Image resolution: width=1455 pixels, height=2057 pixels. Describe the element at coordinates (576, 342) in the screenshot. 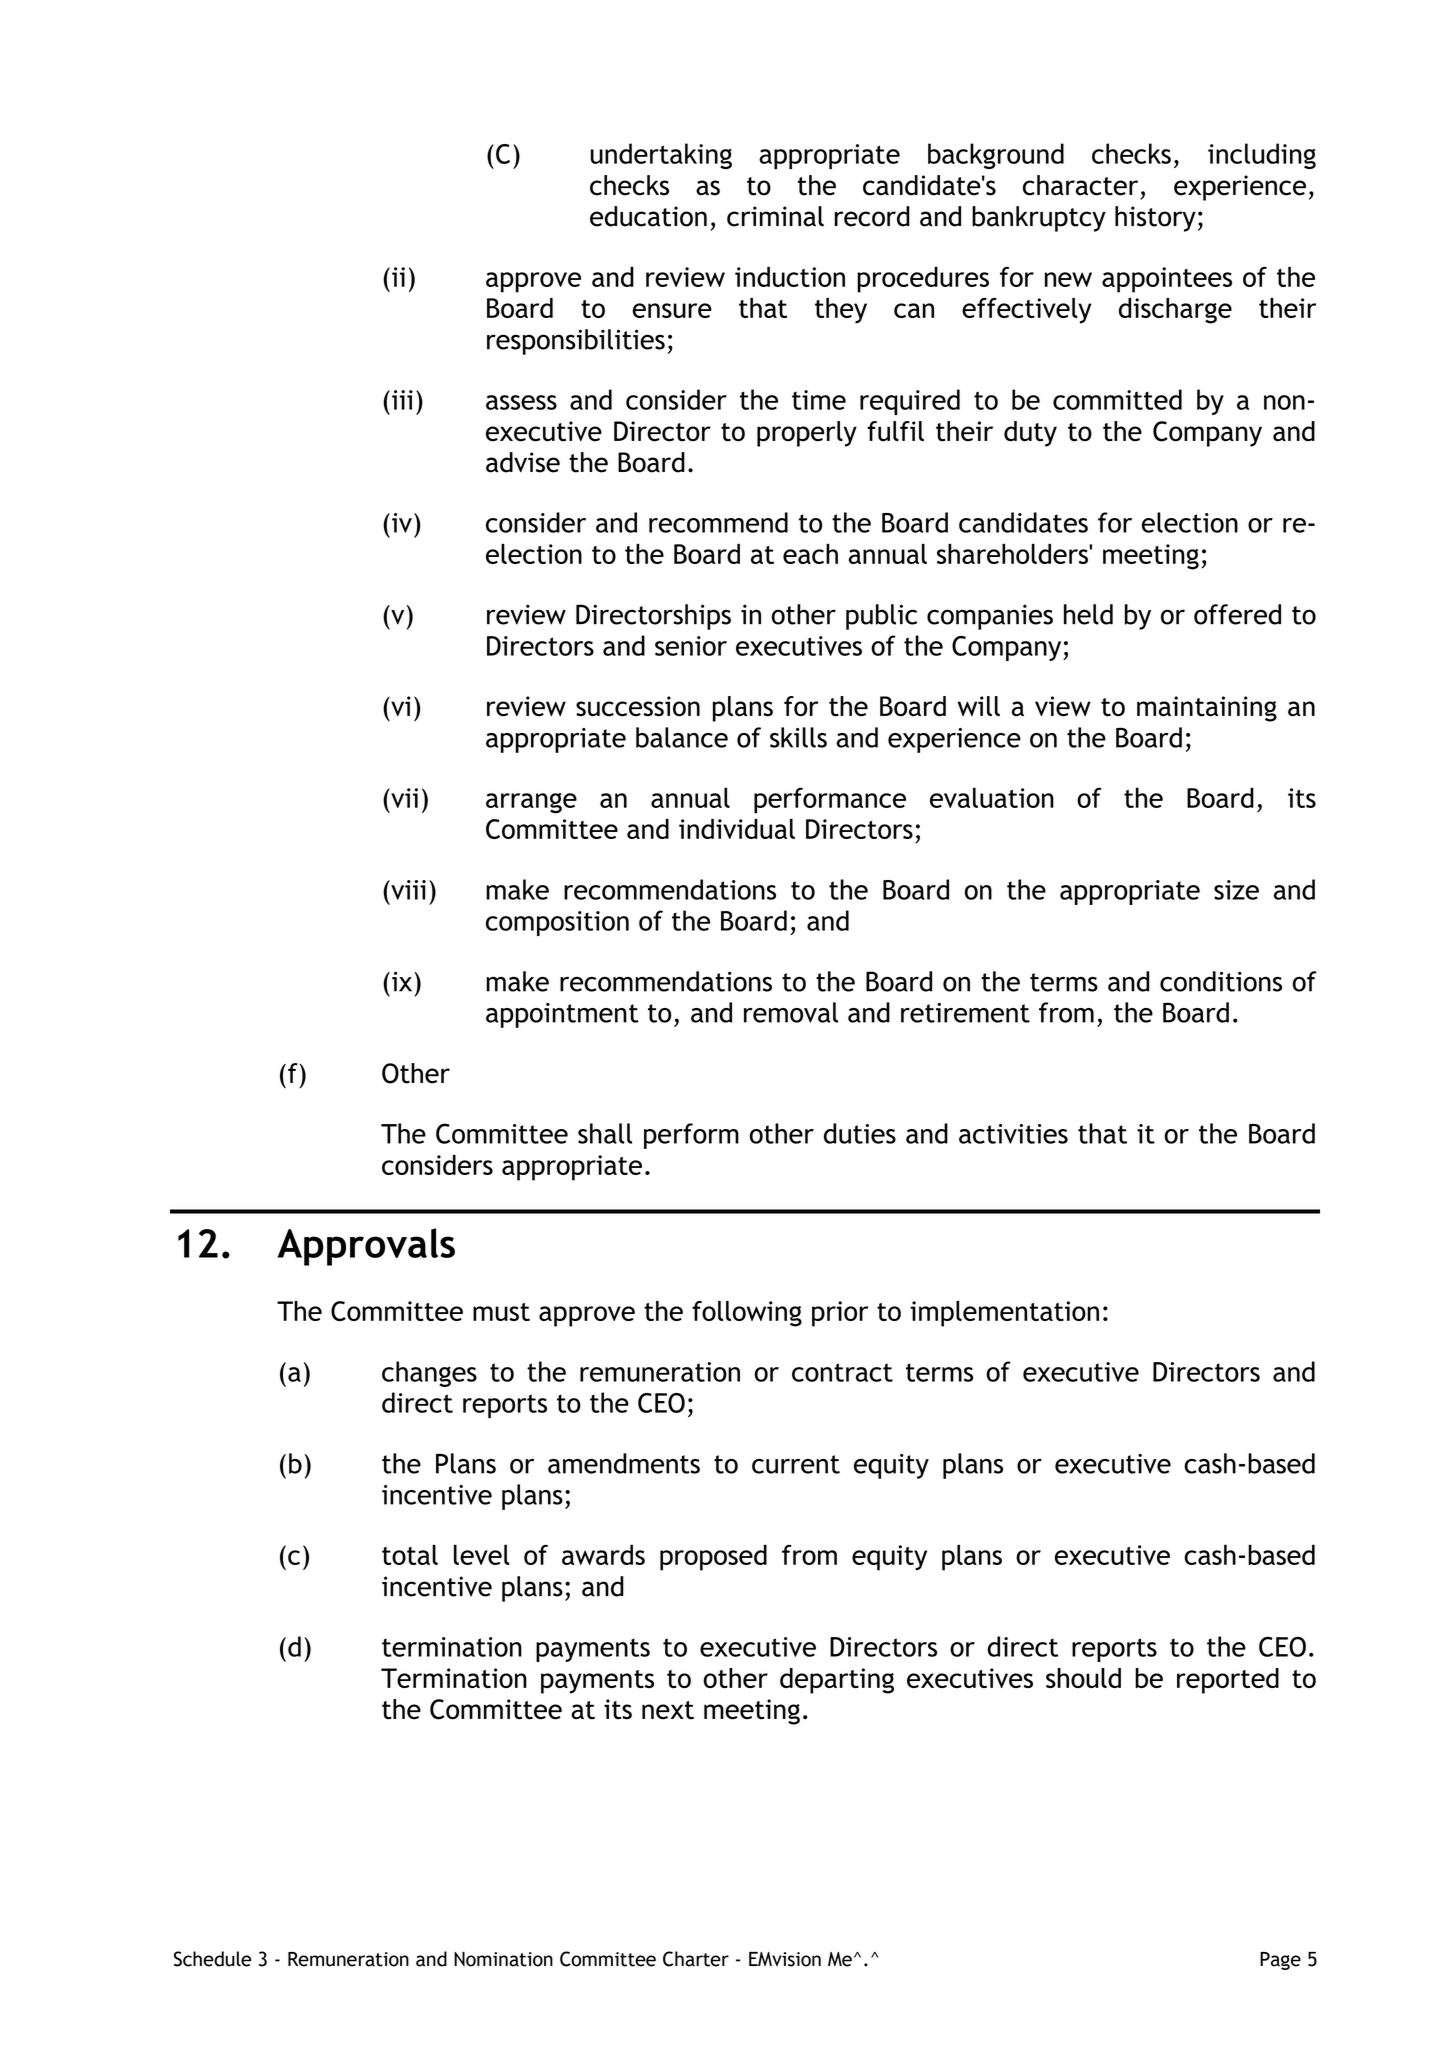

I see `responsibilities` at that location.
